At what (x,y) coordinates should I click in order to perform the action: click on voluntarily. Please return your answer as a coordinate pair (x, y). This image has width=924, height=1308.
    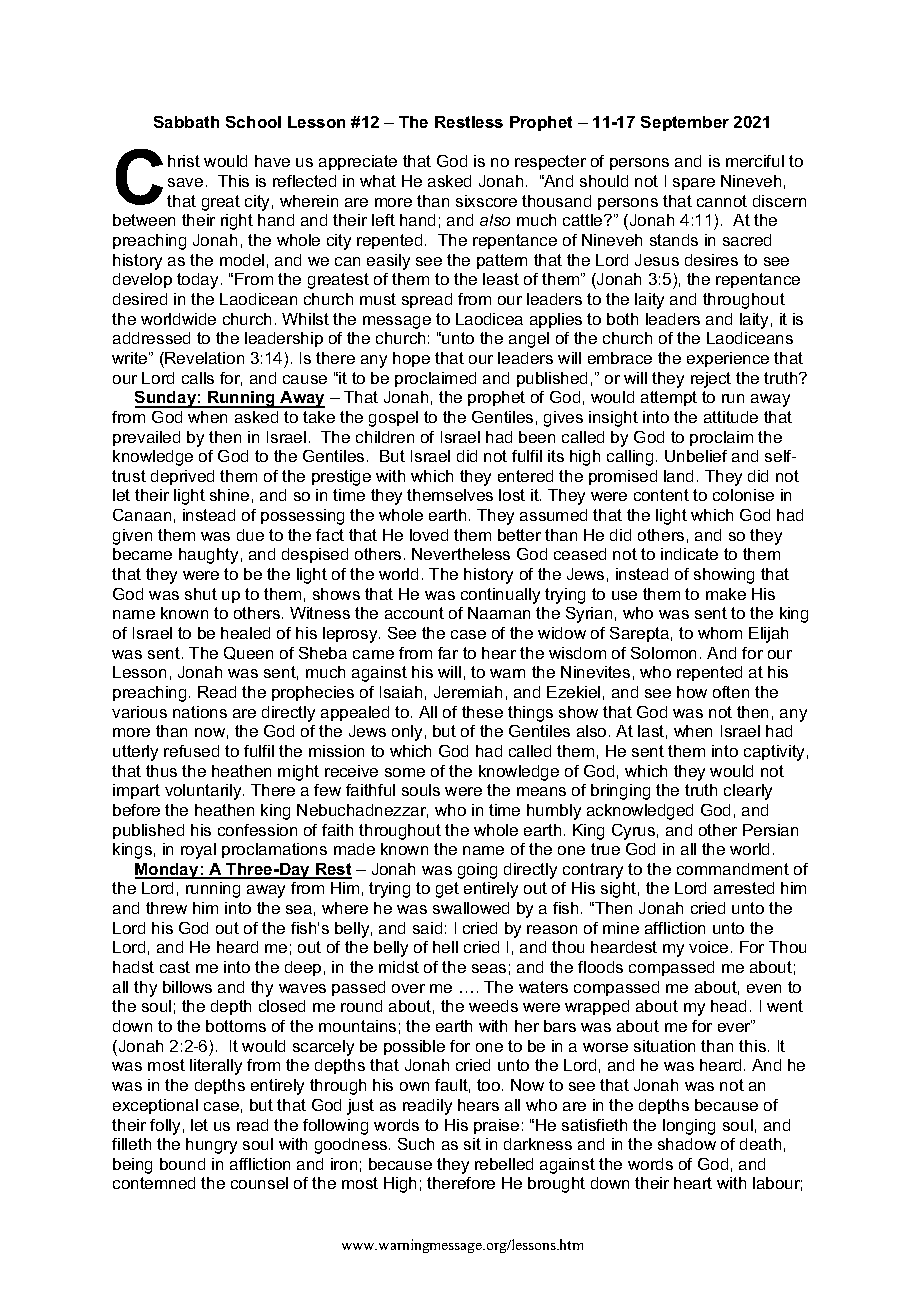
    Looking at the image, I should click on (204, 792).
